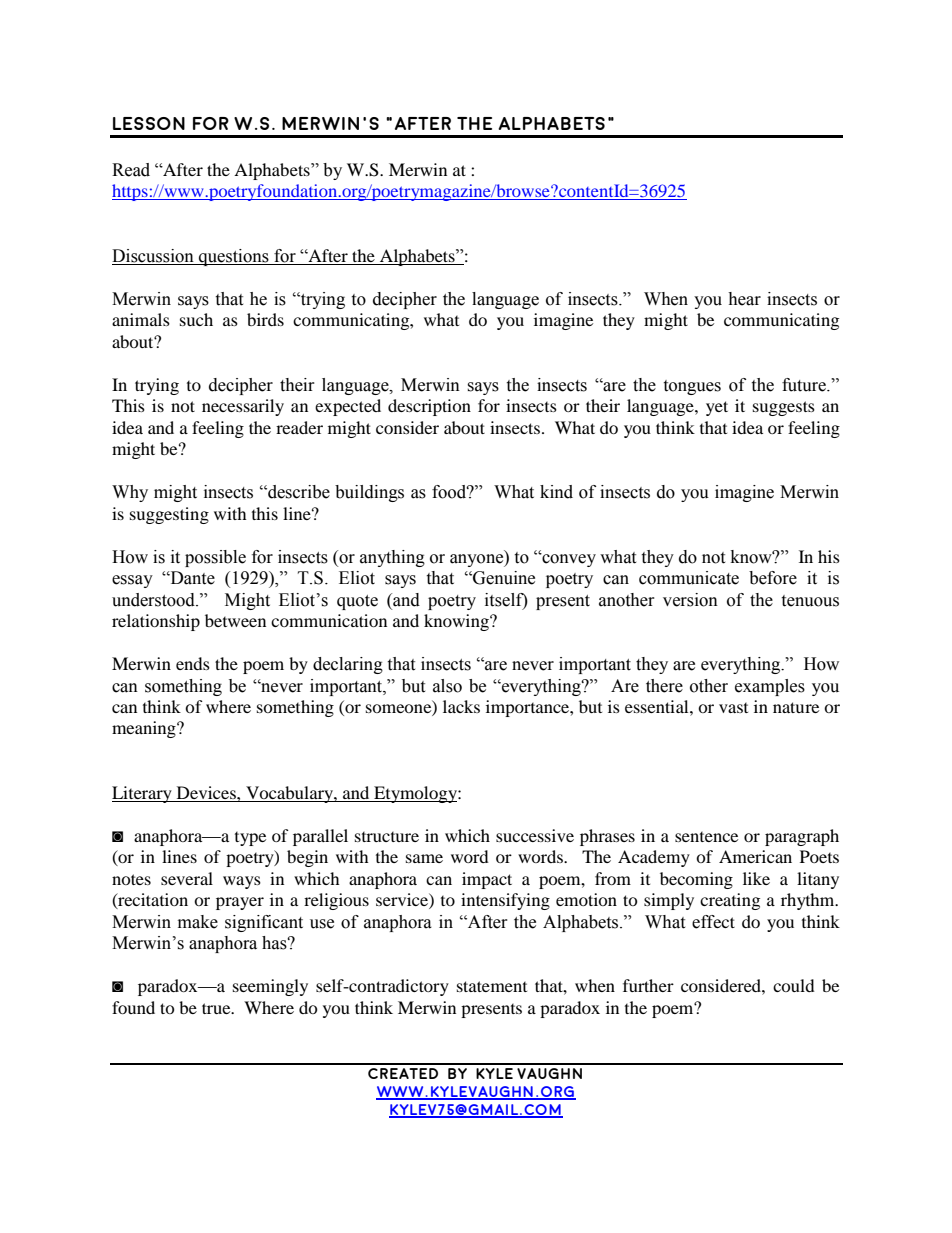  I want to click on questions, so click(234, 257).
